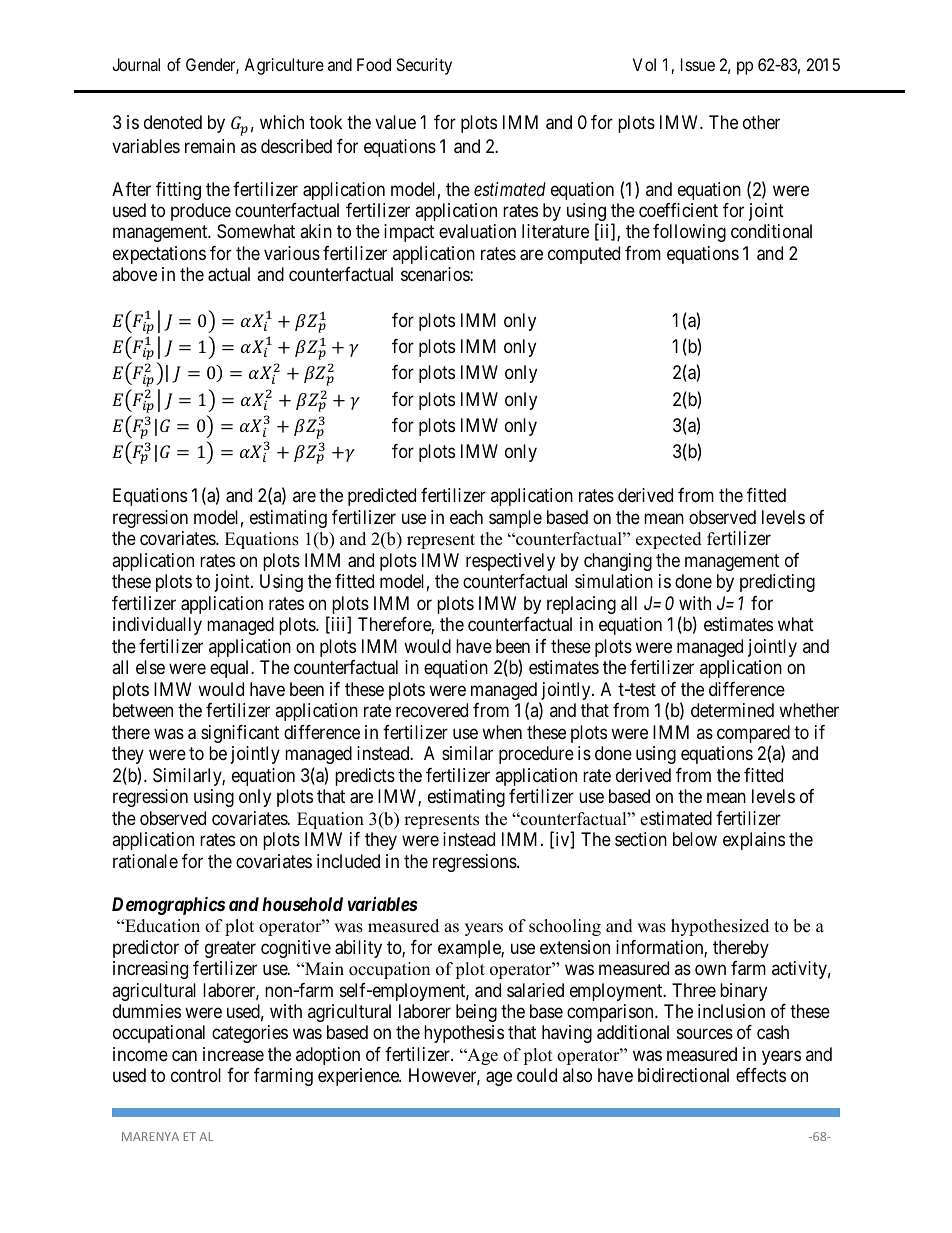 Image resolution: width=952 pixels, height=1233 pixels. I want to click on Security, so click(424, 66).
